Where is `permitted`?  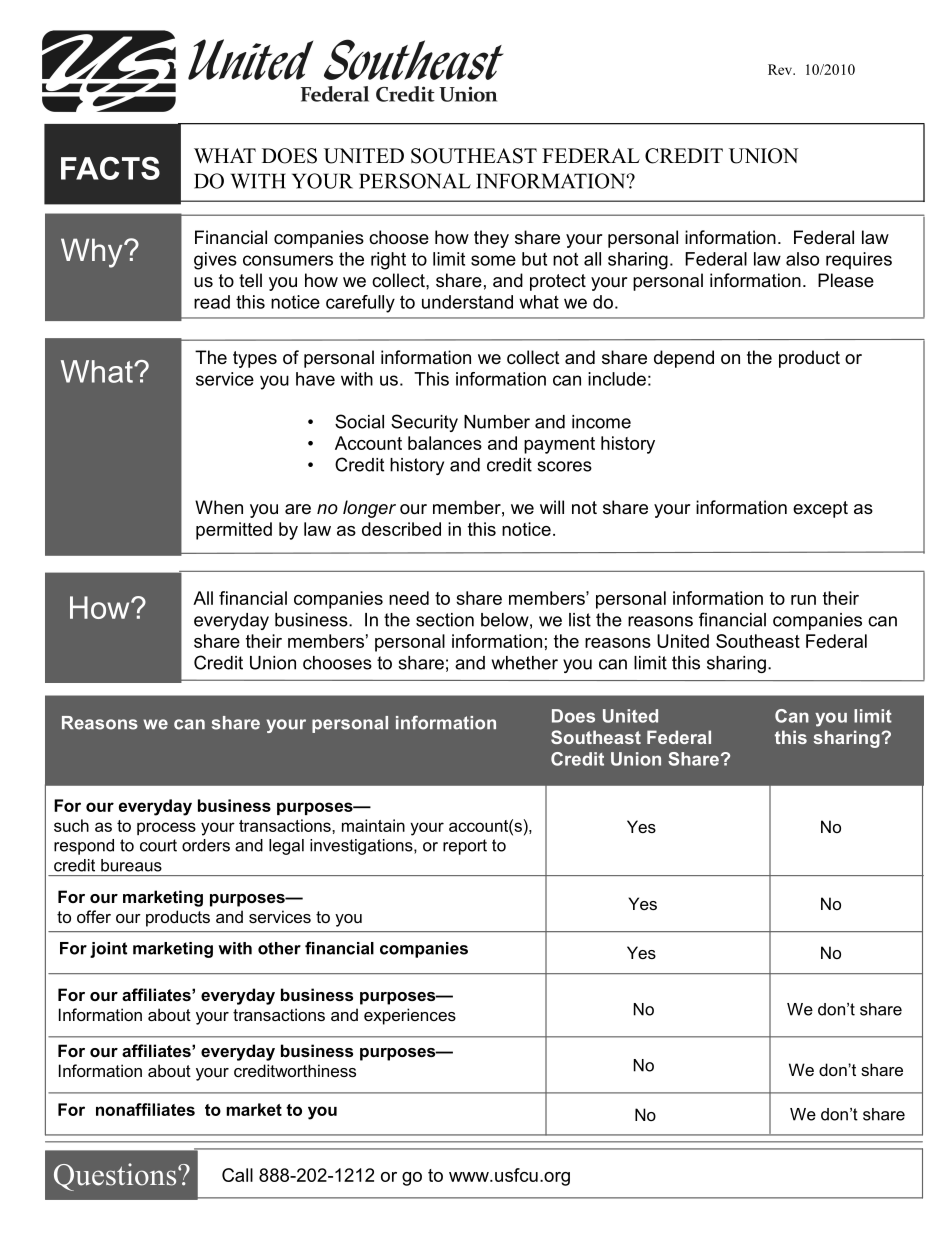 permitted is located at coordinates (234, 531).
